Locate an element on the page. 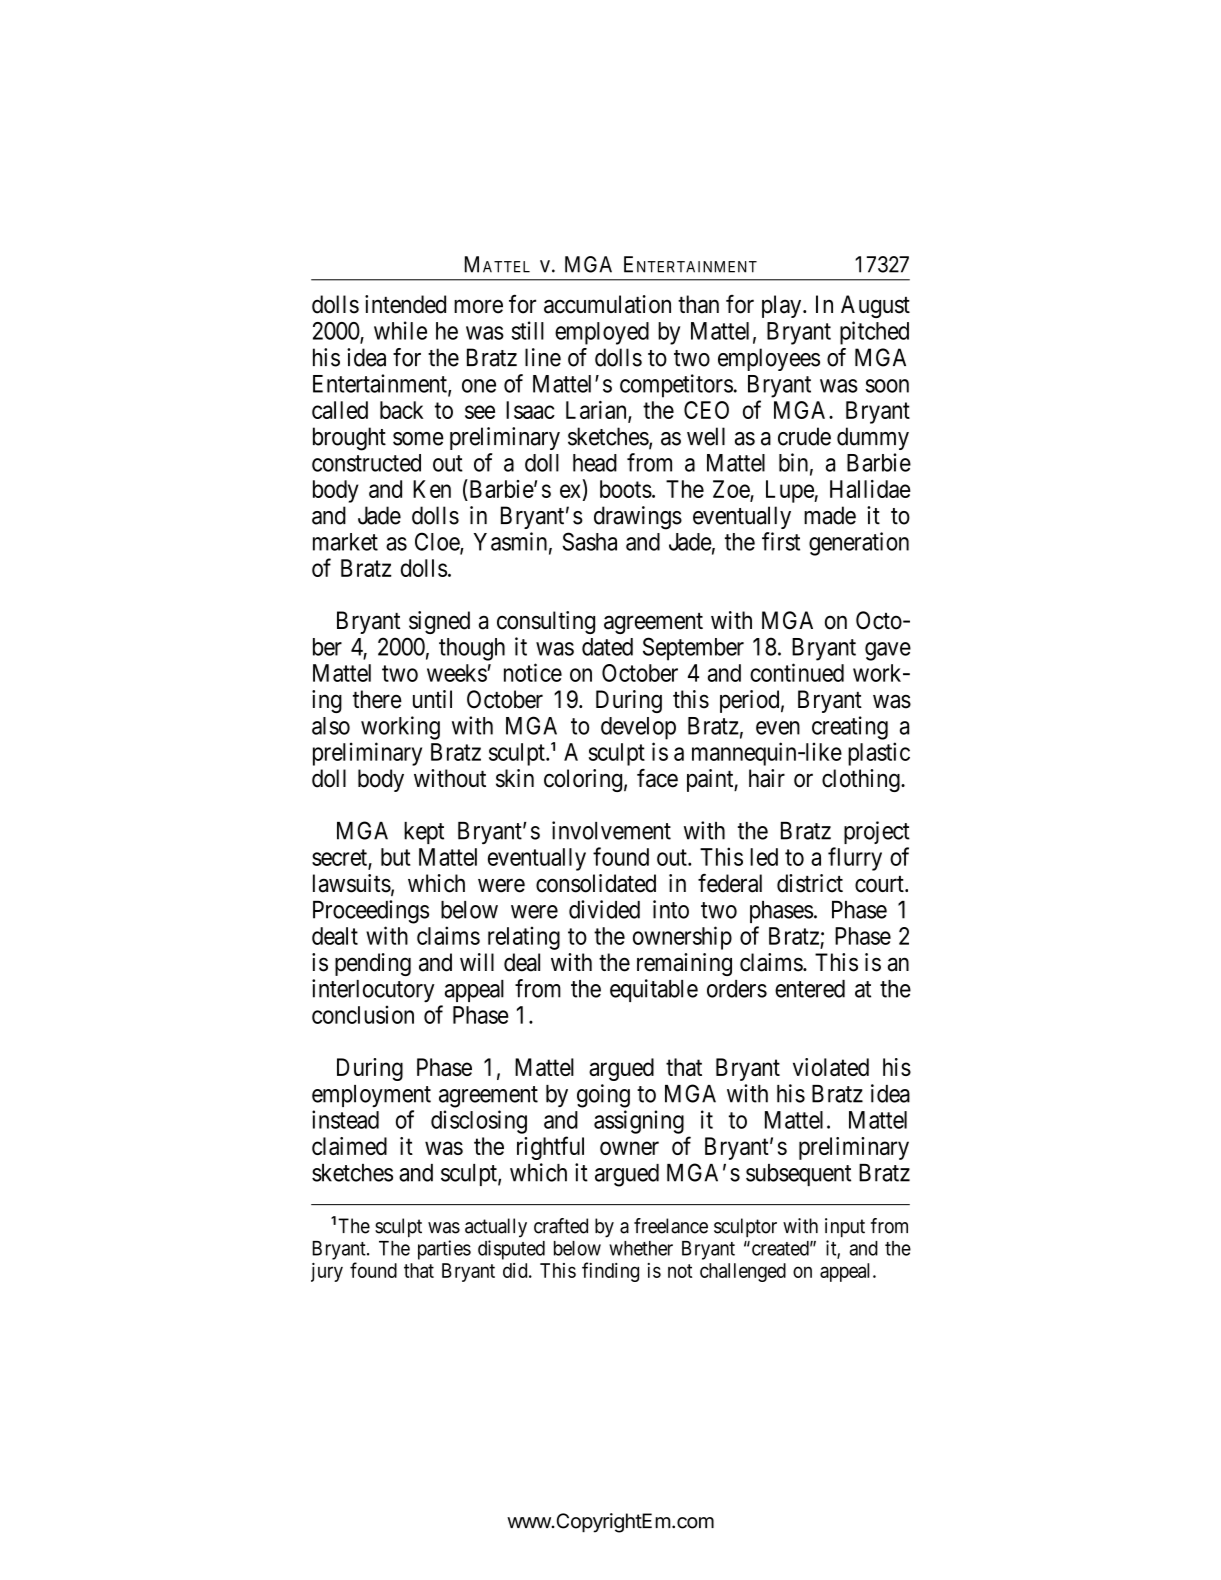 This document has width=1221, height=1580. continued is located at coordinates (797, 672).
